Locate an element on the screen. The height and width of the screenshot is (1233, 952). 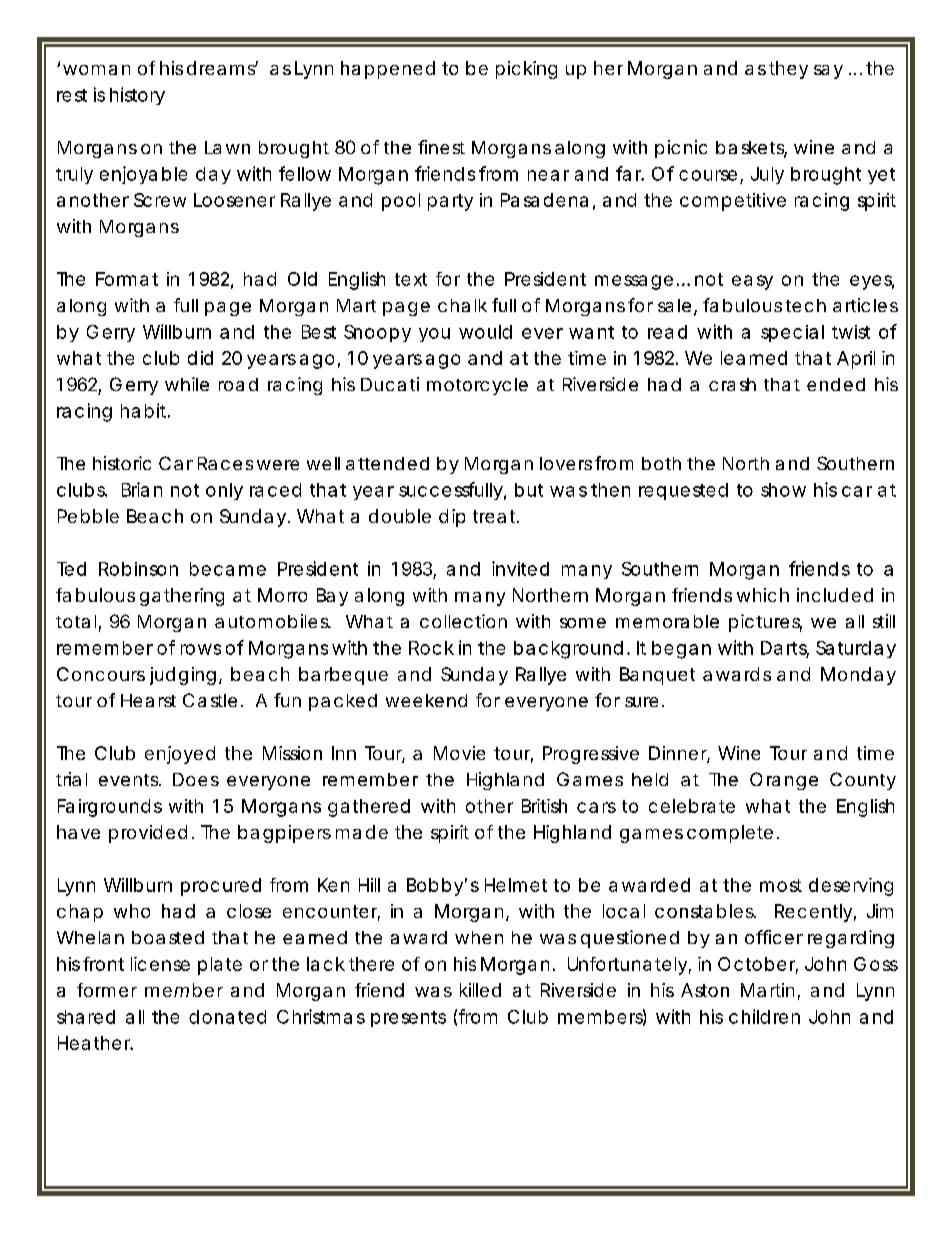
Monday is located at coordinates (858, 676).
